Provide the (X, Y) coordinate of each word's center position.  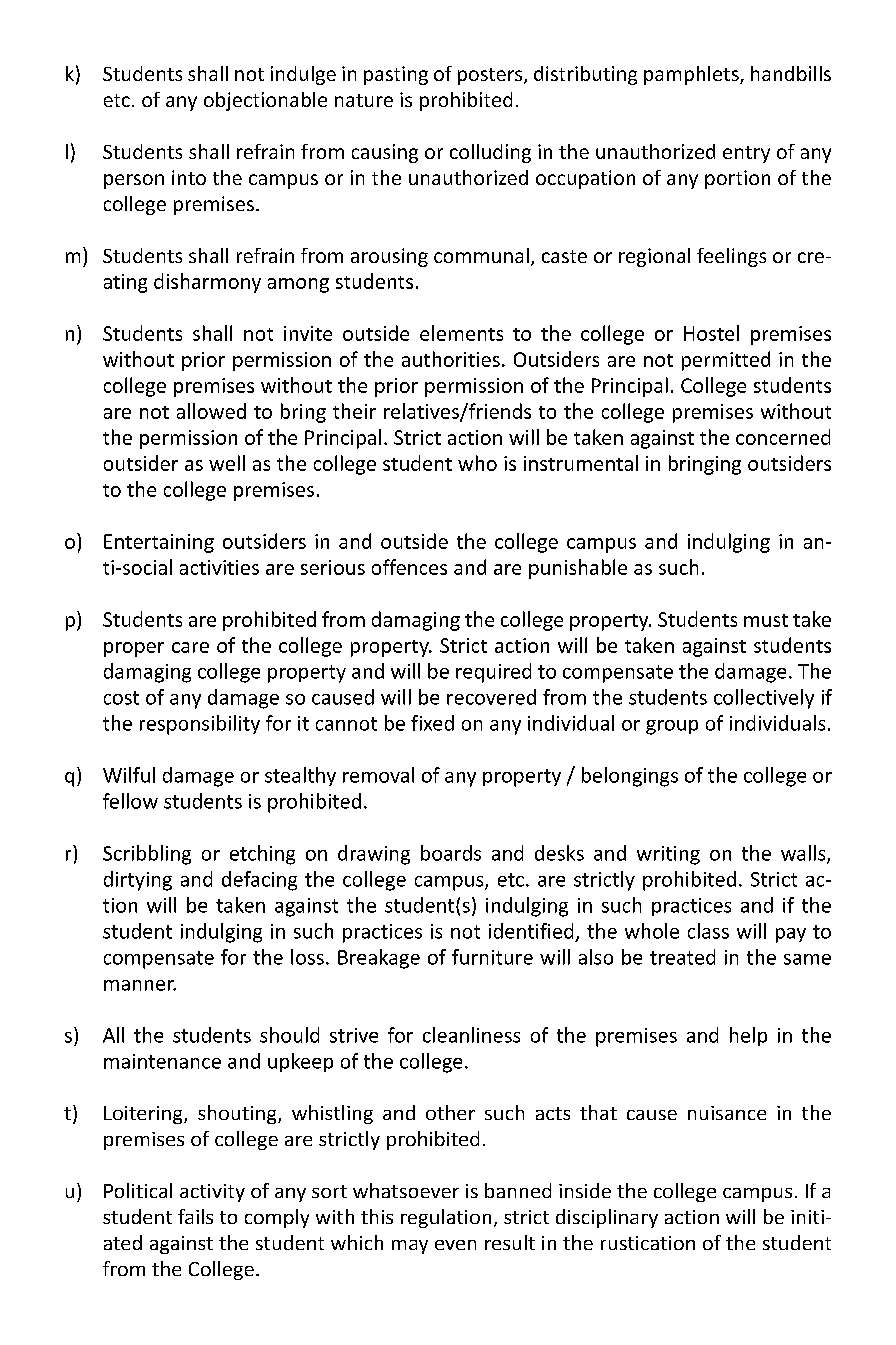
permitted (726, 361)
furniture (492, 957)
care (190, 647)
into (189, 177)
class (708, 931)
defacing (259, 881)
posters (491, 76)
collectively (764, 699)
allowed (211, 411)
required (493, 673)
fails (195, 1216)
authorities (451, 359)
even (455, 1245)
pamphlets (692, 75)
